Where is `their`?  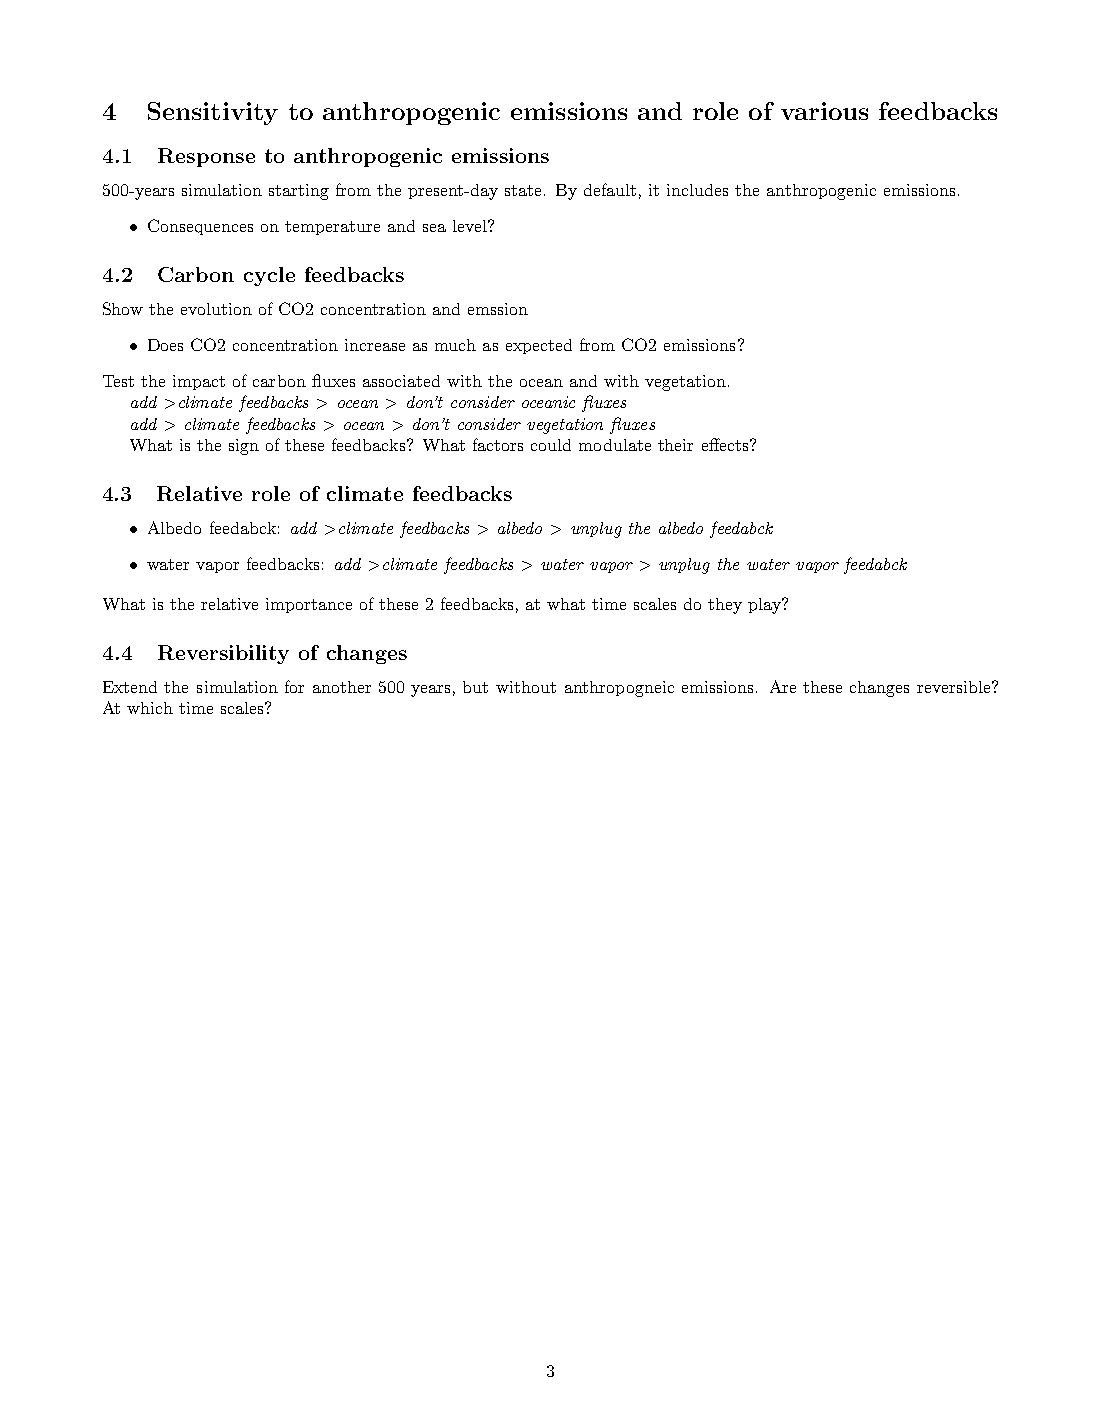 their is located at coordinates (675, 445).
